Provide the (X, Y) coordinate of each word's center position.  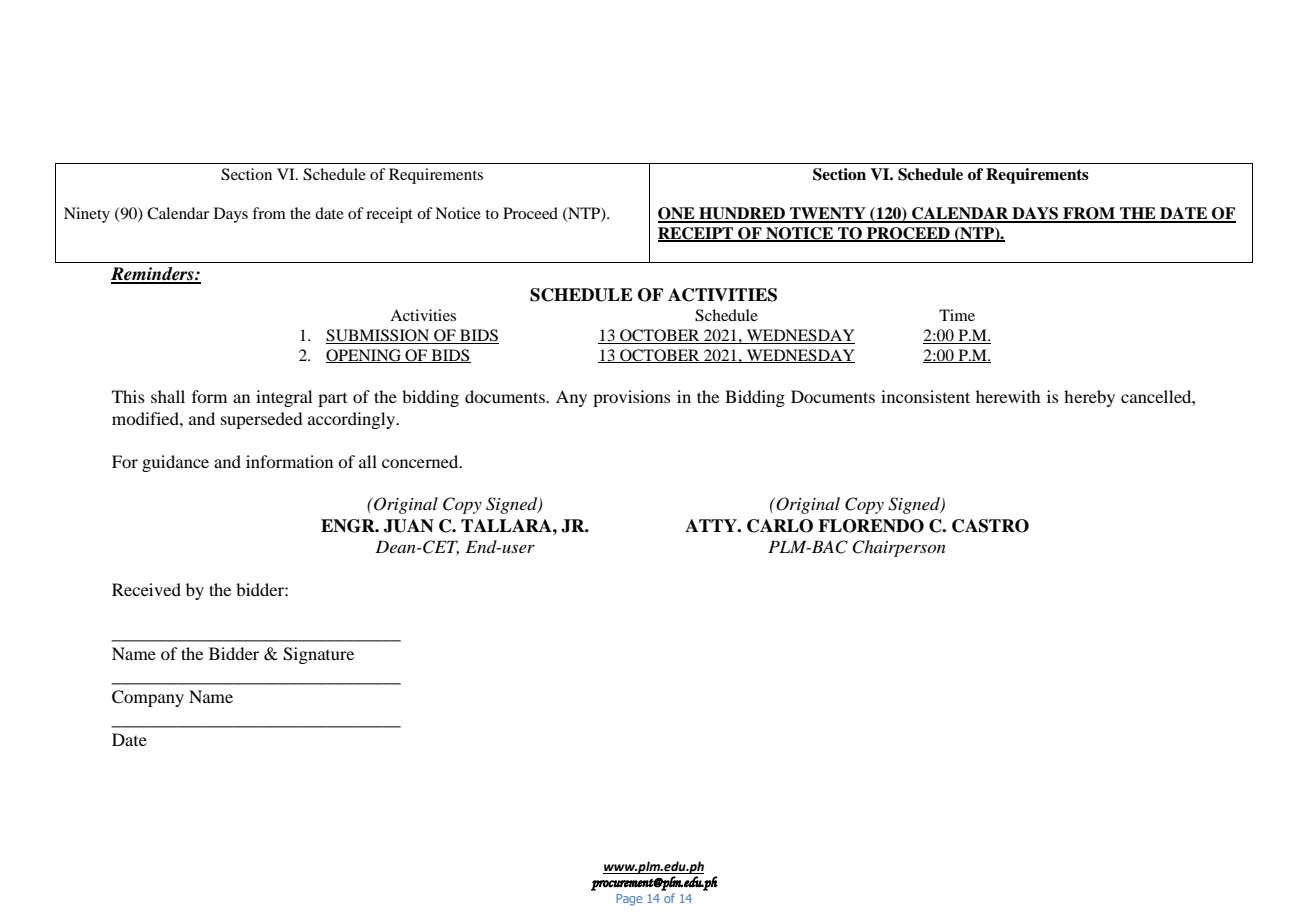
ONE (677, 214)
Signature (318, 655)
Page (629, 900)
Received (146, 589)
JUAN (409, 526)
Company (148, 698)
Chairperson (899, 548)
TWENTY (828, 214)
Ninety (87, 215)
